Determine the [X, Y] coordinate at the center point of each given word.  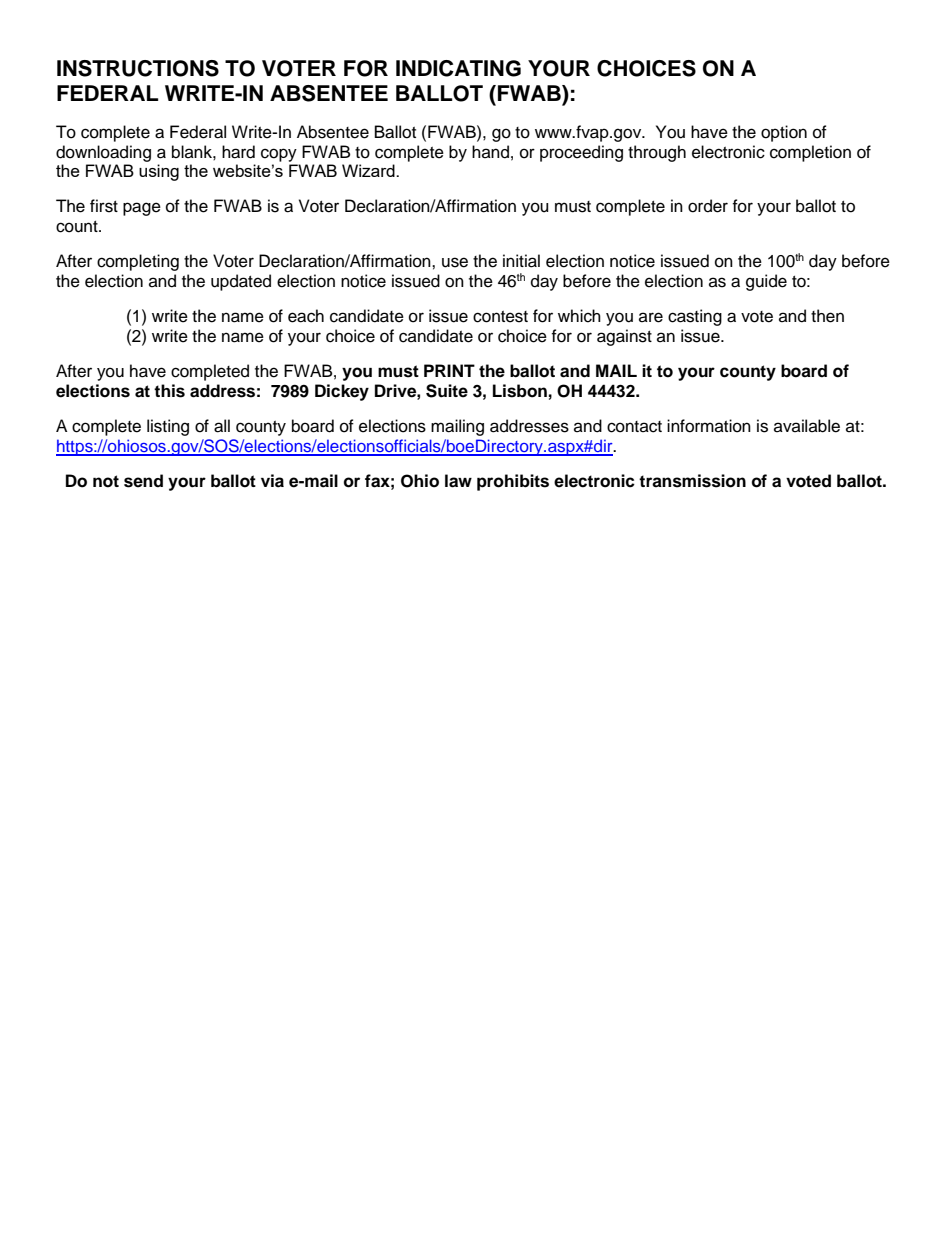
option [784, 133]
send [143, 481]
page [142, 209]
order [708, 206]
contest [500, 317]
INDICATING [458, 68]
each [306, 316]
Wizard [369, 170]
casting [695, 317]
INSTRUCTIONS [138, 68]
